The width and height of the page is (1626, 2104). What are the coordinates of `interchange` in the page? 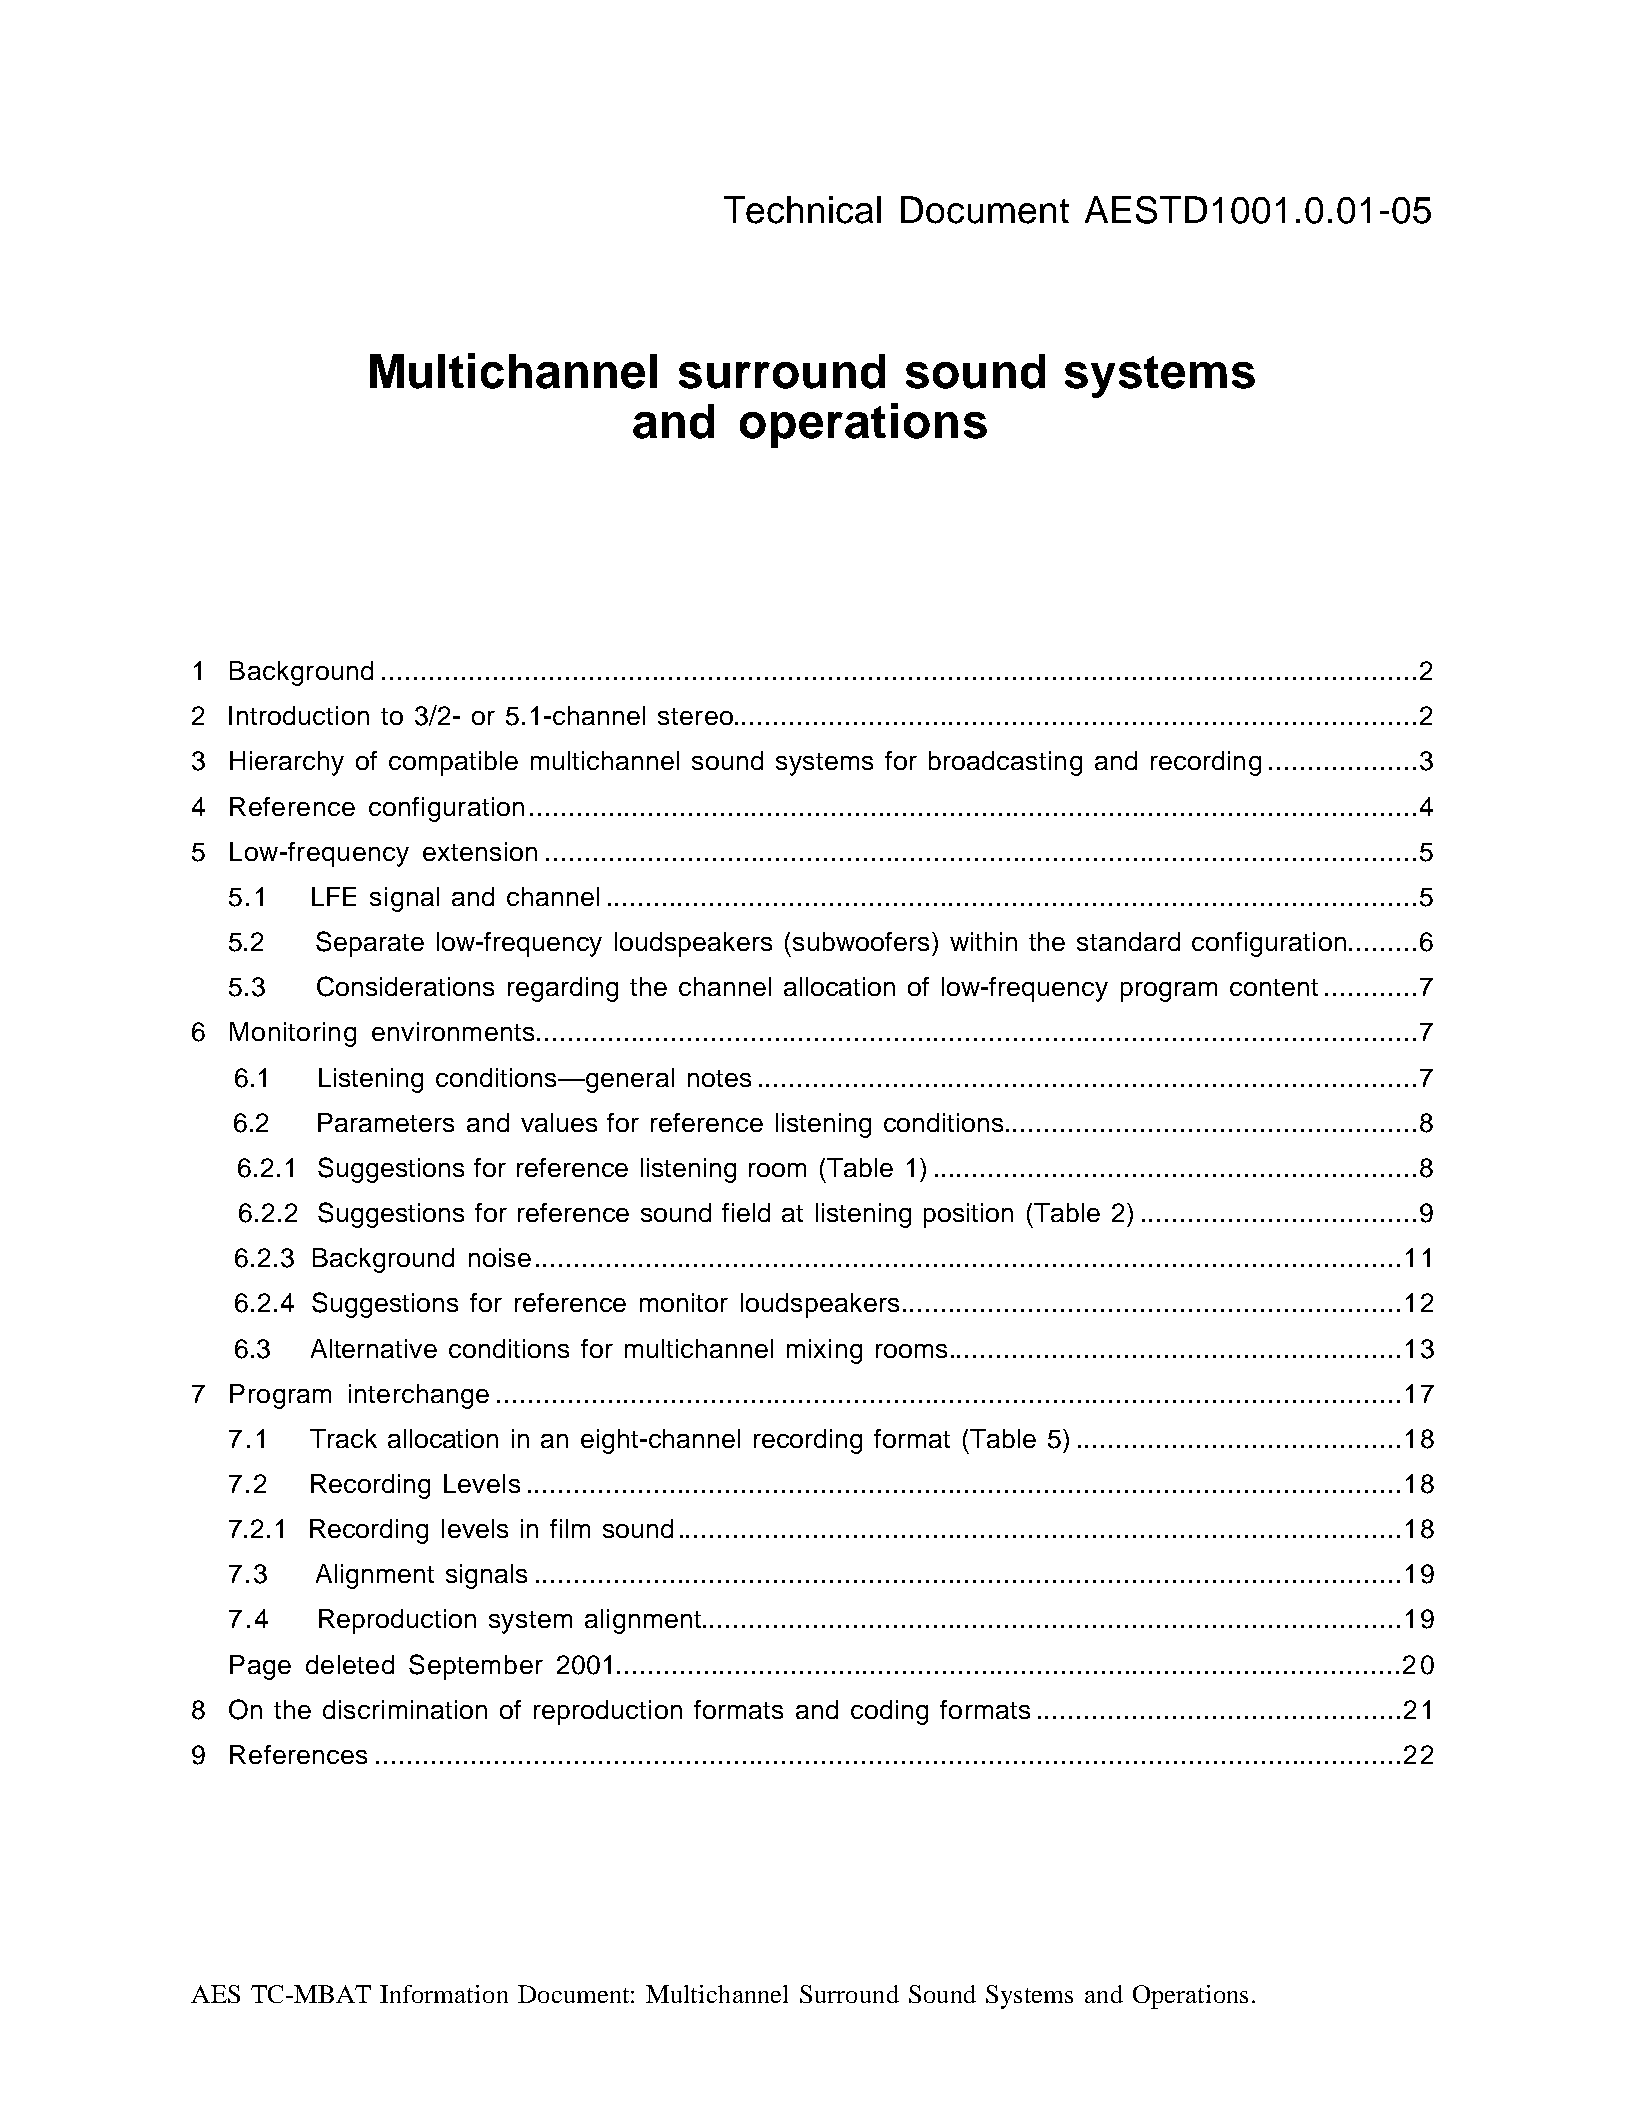 It's located at (419, 1396).
